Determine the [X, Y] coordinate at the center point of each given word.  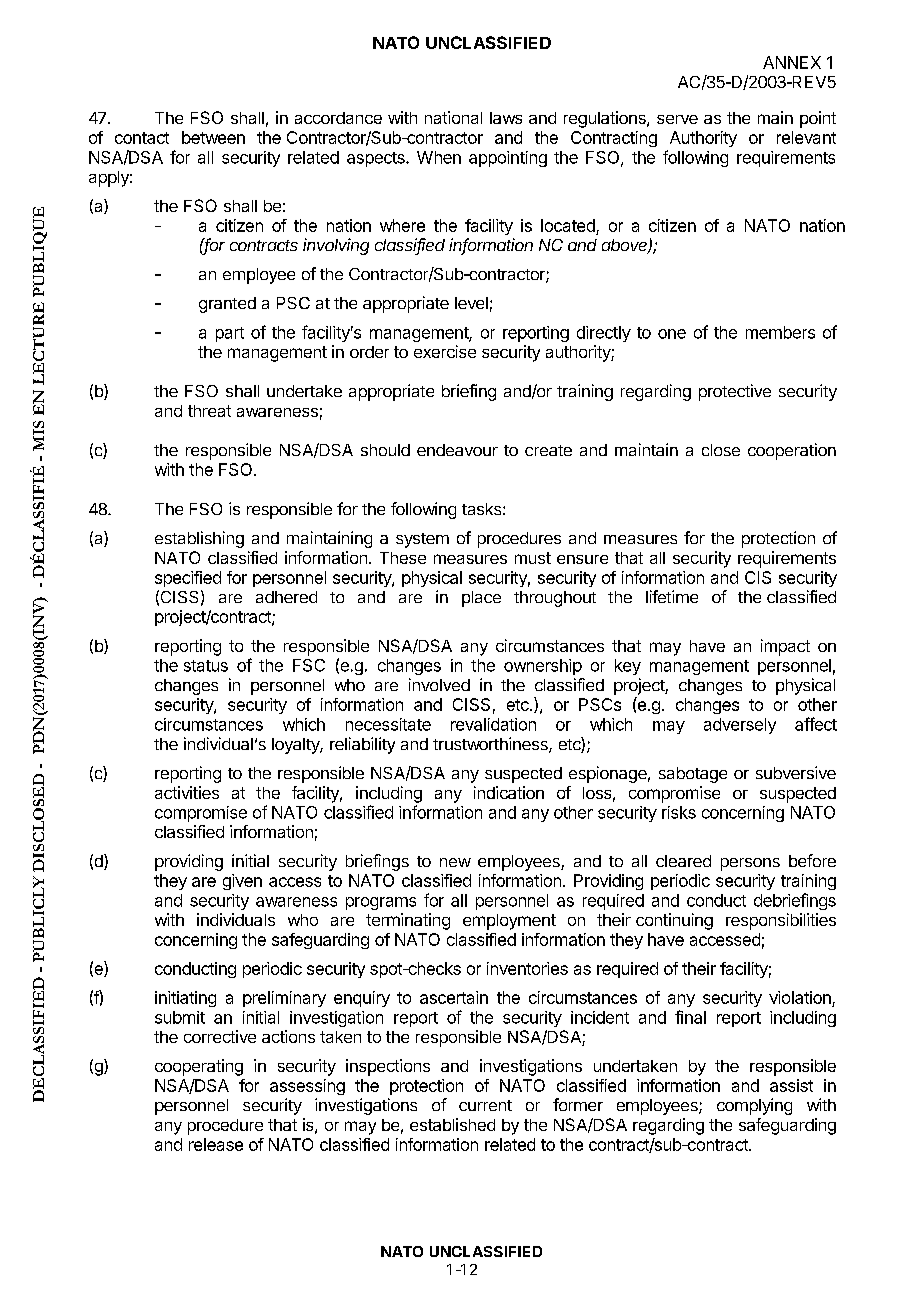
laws [506, 118]
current [485, 1105]
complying [754, 1106]
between [213, 137]
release [216, 1144]
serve [677, 119]
